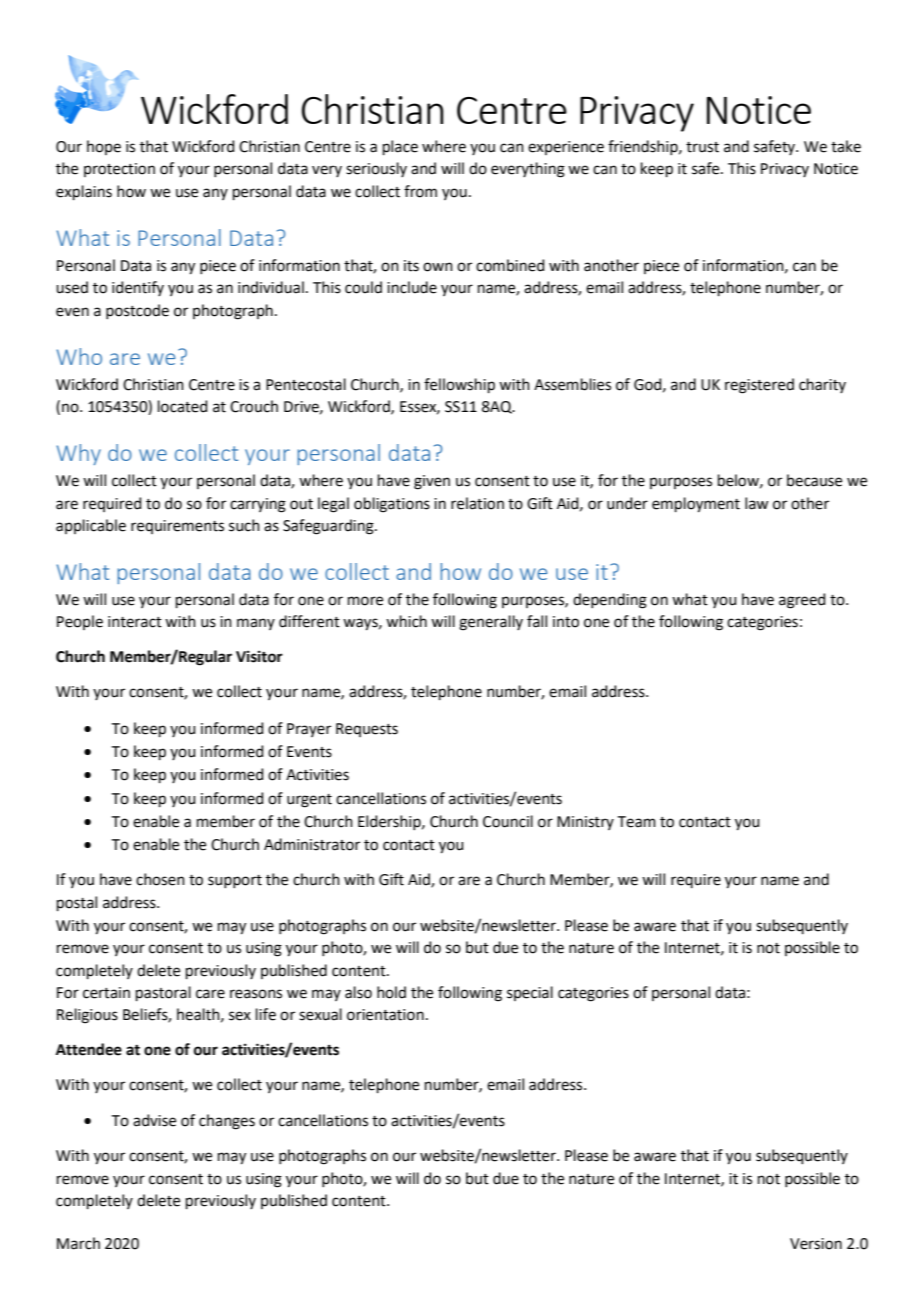  What do you see at coordinates (432, 482) in the screenshot?
I see `given` at bounding box center [432, 482].
